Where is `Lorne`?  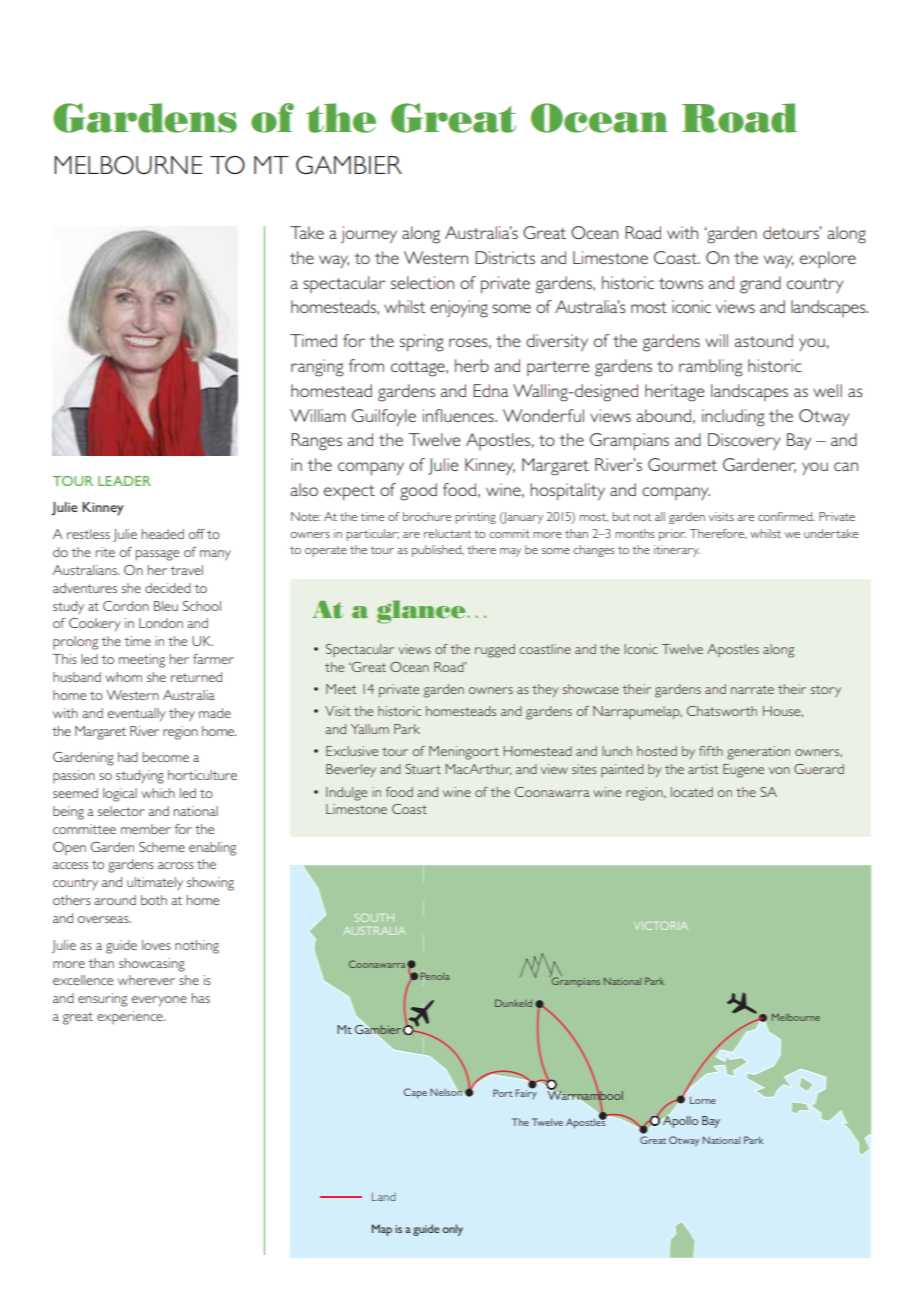 Lorne is located at coordinates (703, 1100).
